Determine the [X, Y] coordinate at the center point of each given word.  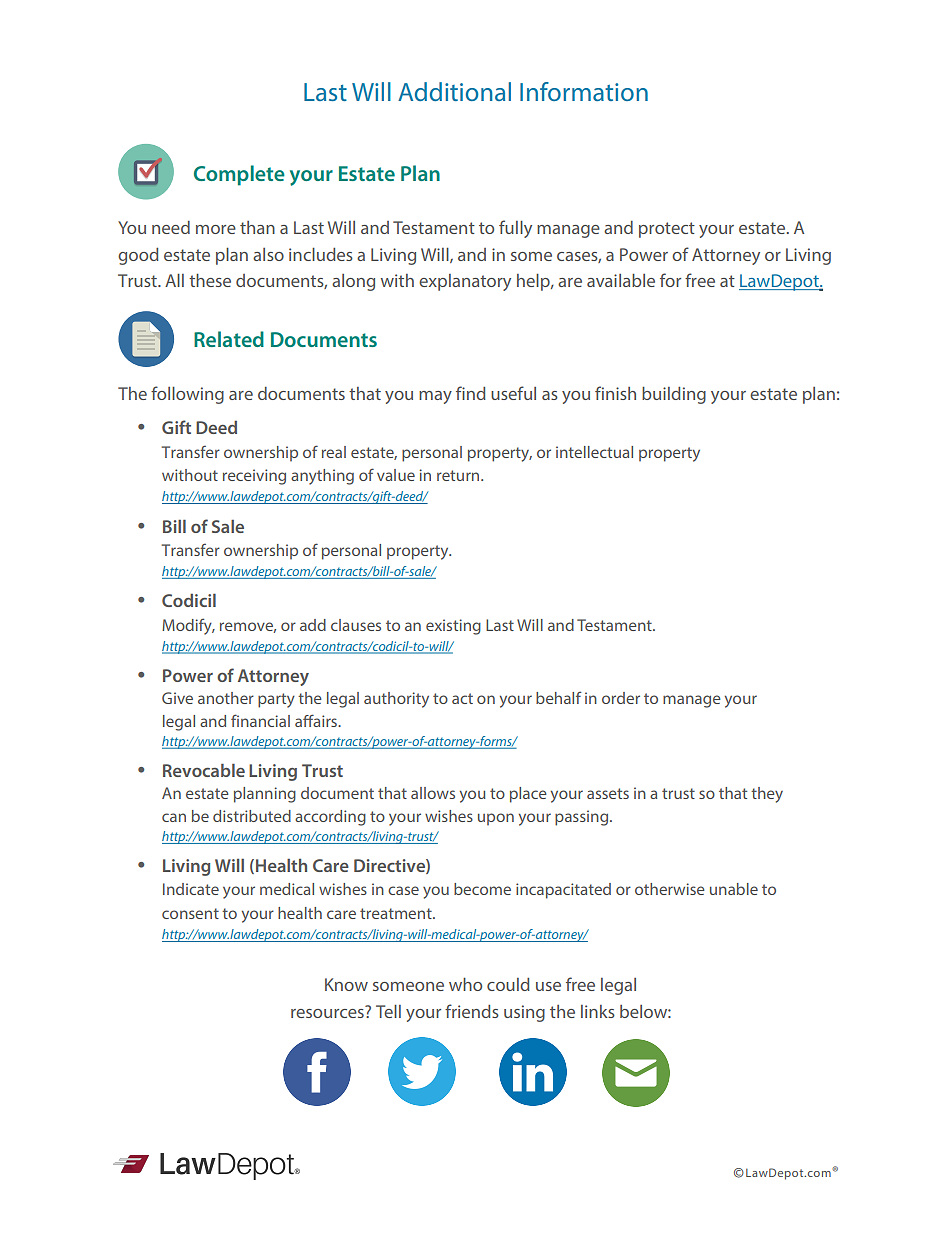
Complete [239, 175]
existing [453, 627]
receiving [254, 477]
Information [584, 91]
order [621, 698]
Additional [454, 91]
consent [190, 913]
